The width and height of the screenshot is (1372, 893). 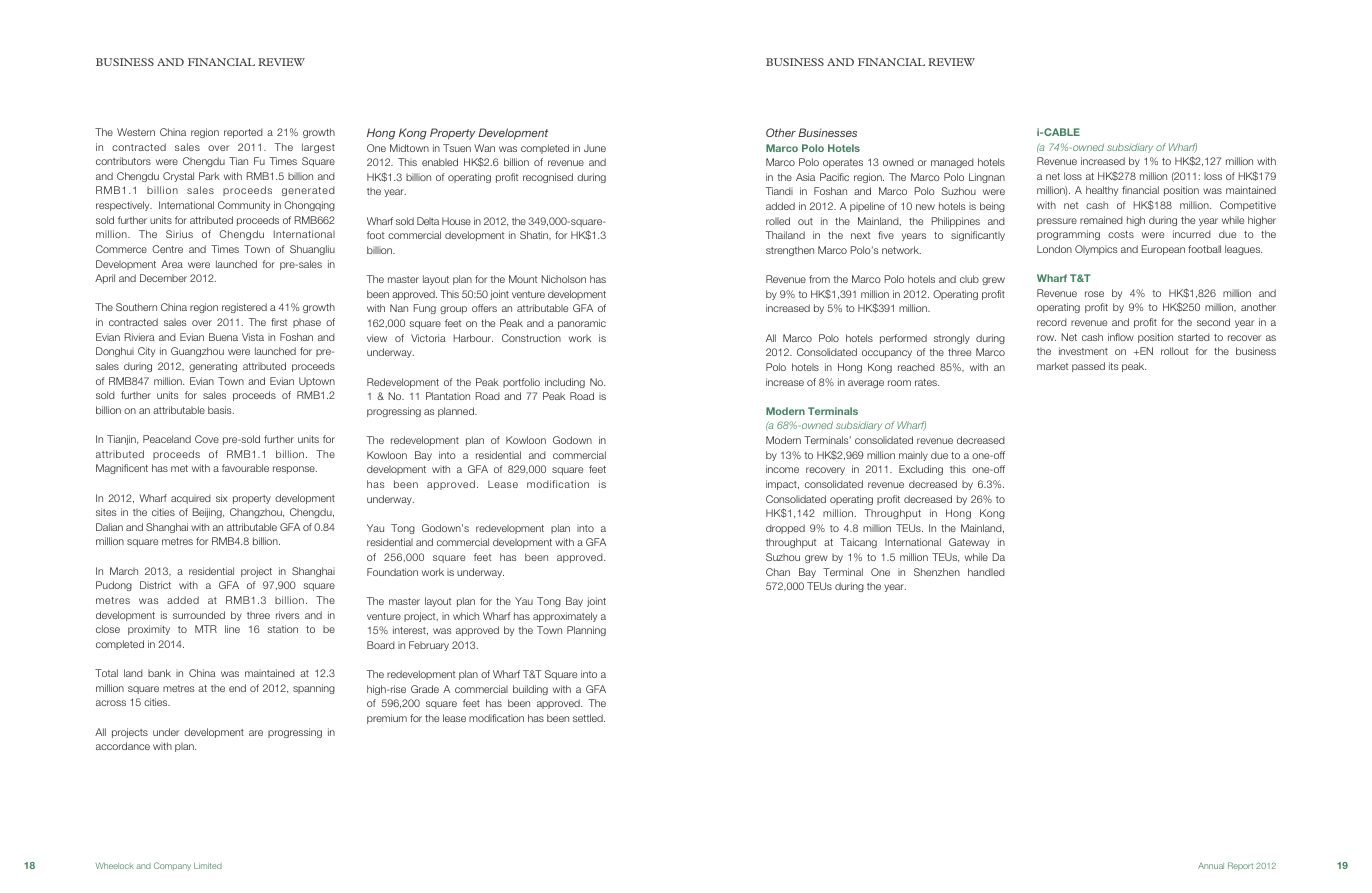 I want to click on June, so click(x=595, y=148).
